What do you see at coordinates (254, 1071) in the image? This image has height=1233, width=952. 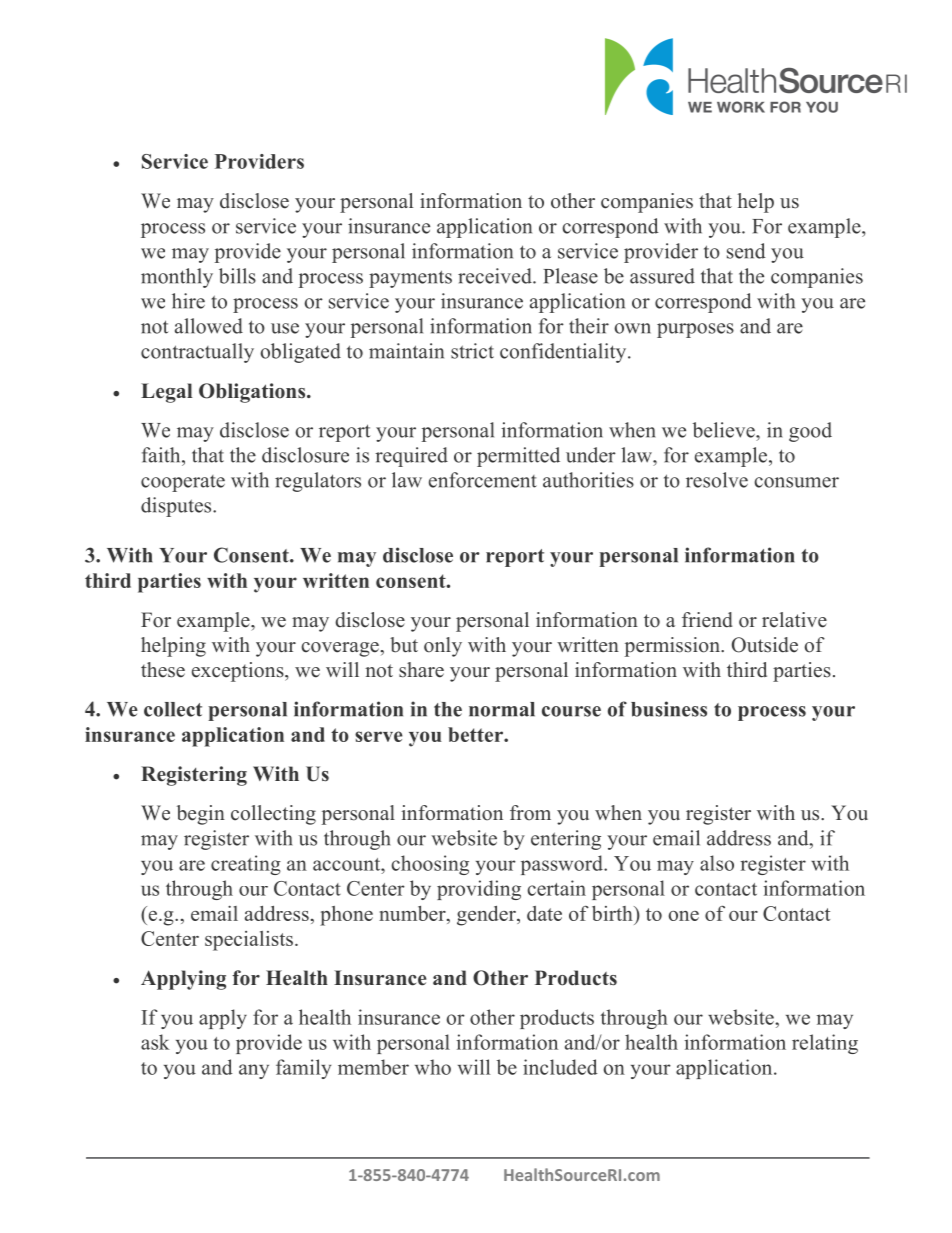 I see `any` at bounding box center [254, 1071].
